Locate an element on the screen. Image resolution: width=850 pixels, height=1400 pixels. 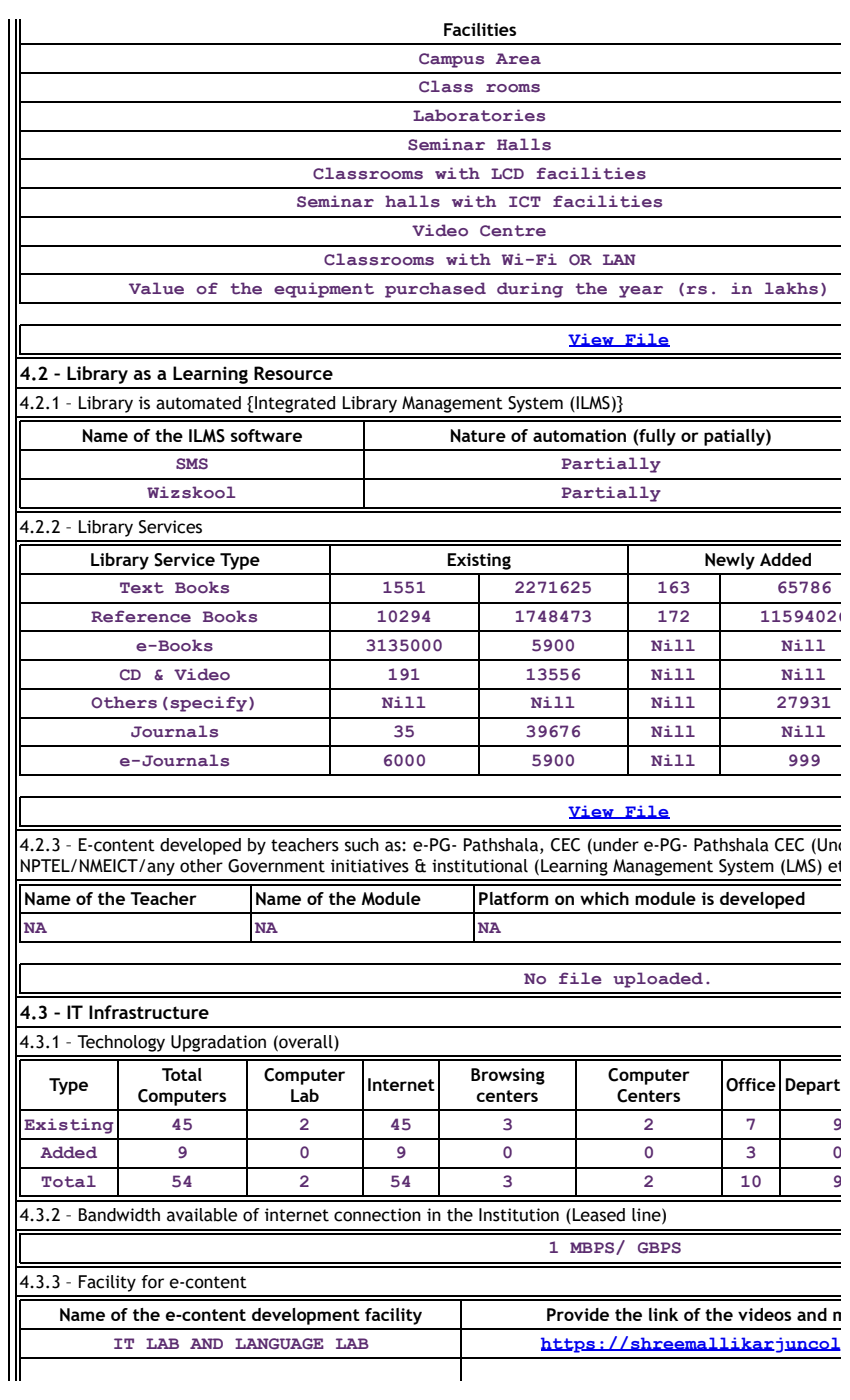
Newly is located at coordinates (730, 561).
